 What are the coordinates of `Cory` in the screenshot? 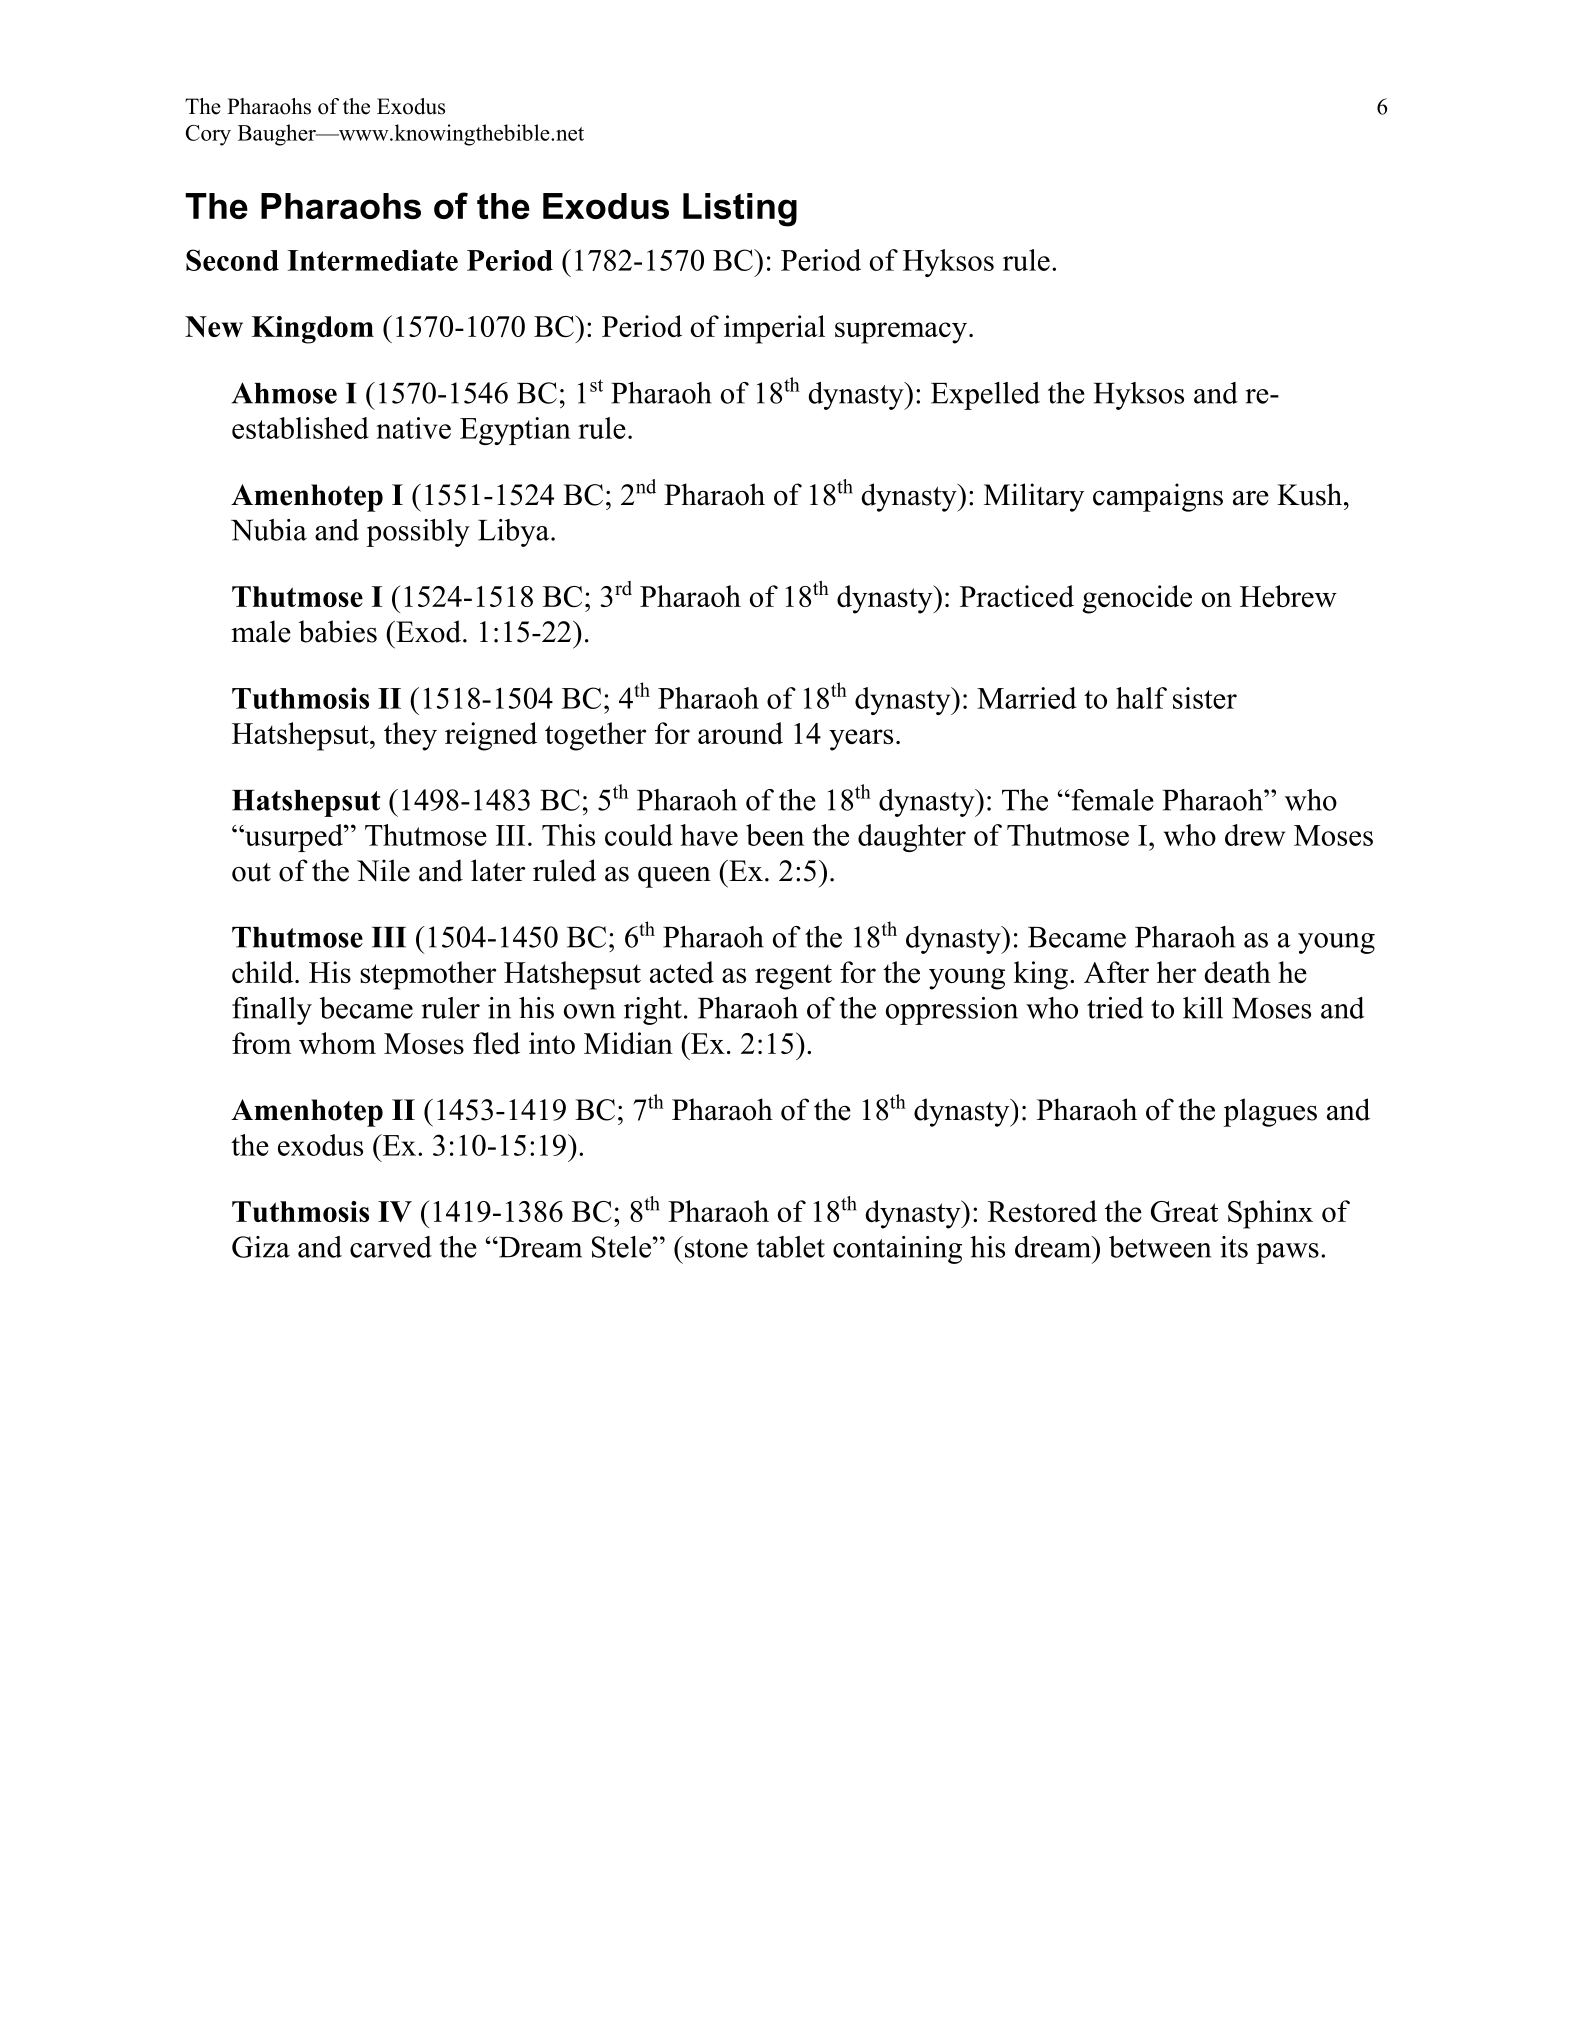 It's located at (208, 135).
